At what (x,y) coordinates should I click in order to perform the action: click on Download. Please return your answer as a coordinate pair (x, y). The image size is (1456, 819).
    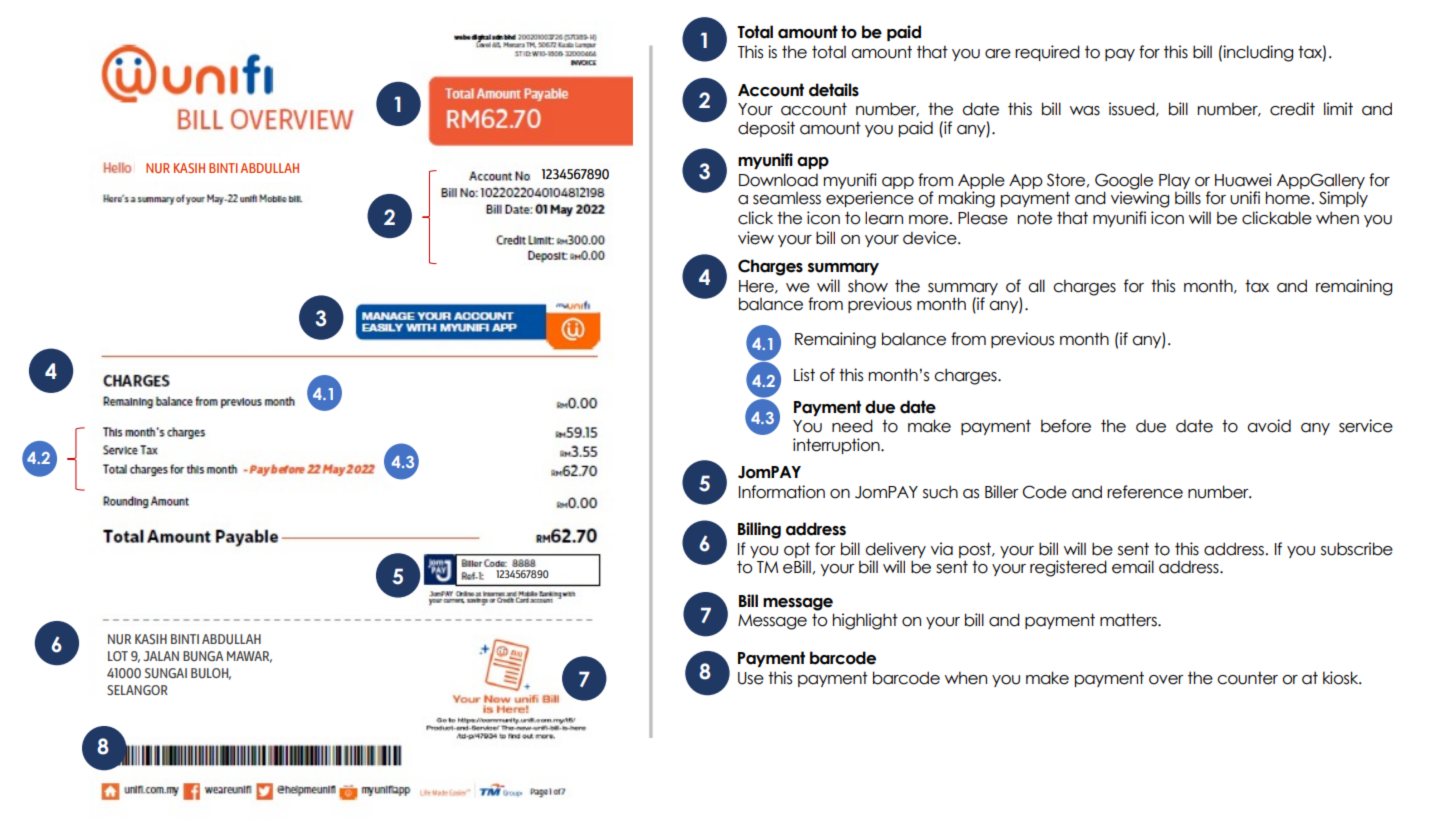
    Looking at the image, I should click on (778, 180).
